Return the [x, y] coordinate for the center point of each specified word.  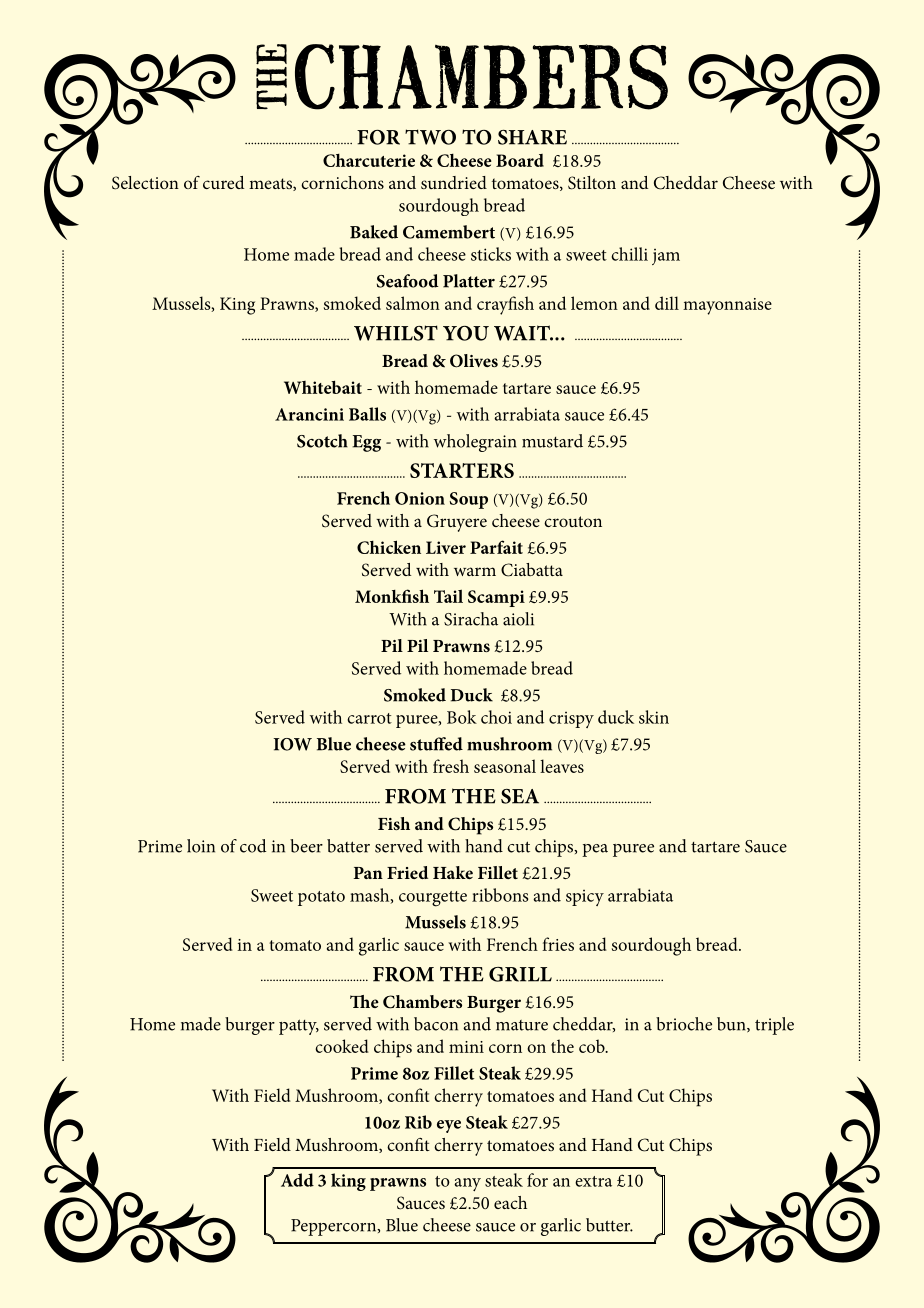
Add [297, 1180]
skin [654, 717]
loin [201, 846]
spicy [585, 898]
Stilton [592, 183]
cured [223, 182]
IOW [293, 744]
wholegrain [475, 443]
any [467, 1184]
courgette [433, 899]
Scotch [322, 441]
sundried [454, 182]
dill [667, 303]
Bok [462, 717]
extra [593, 1181]
